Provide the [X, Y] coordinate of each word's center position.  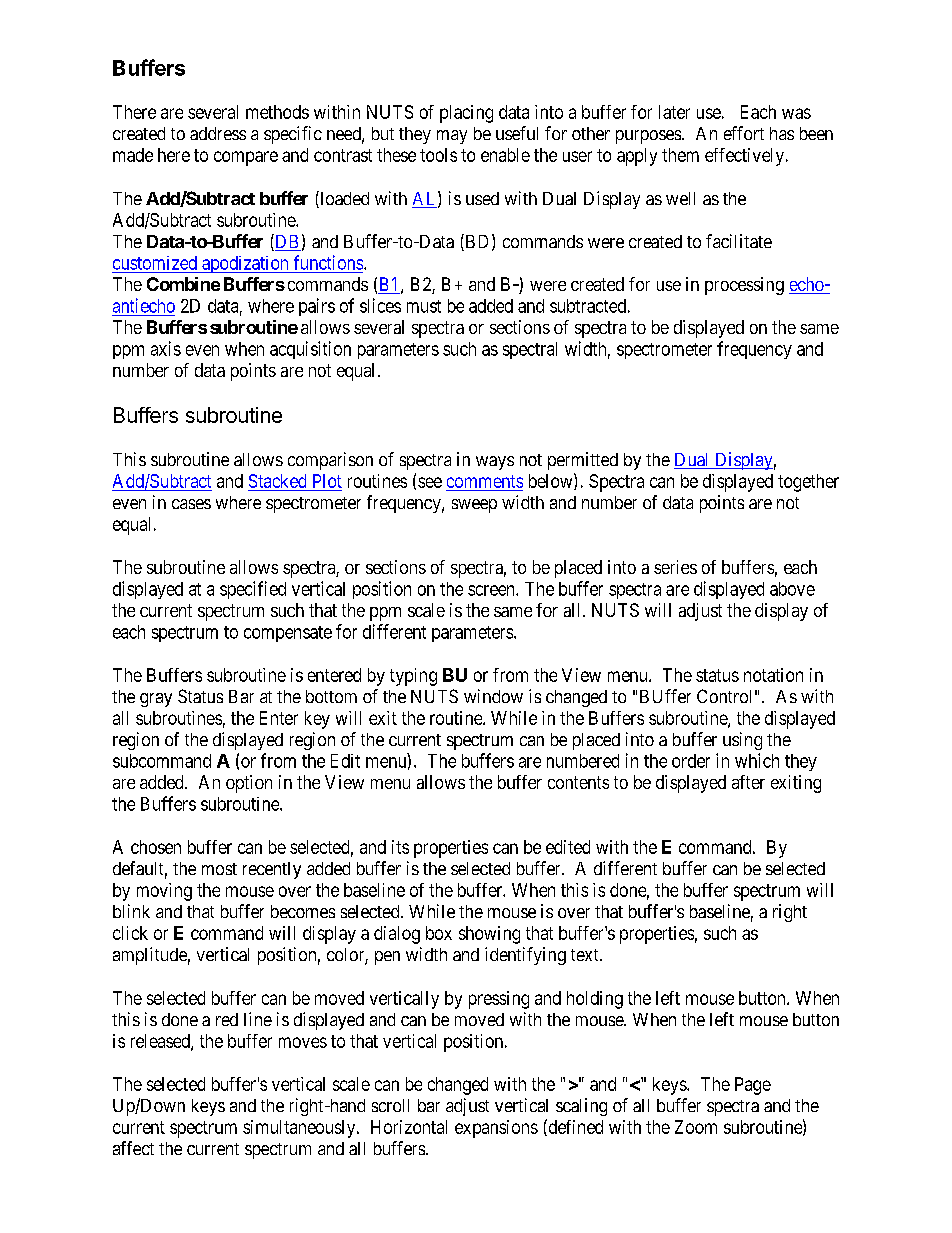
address [218, 133]
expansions [496, 1129]
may [452, 137]
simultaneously [300, 1129]
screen [492, 590]
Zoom [696, 1127]
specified [253, 590]
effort [744, 133]
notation [773, 675]
